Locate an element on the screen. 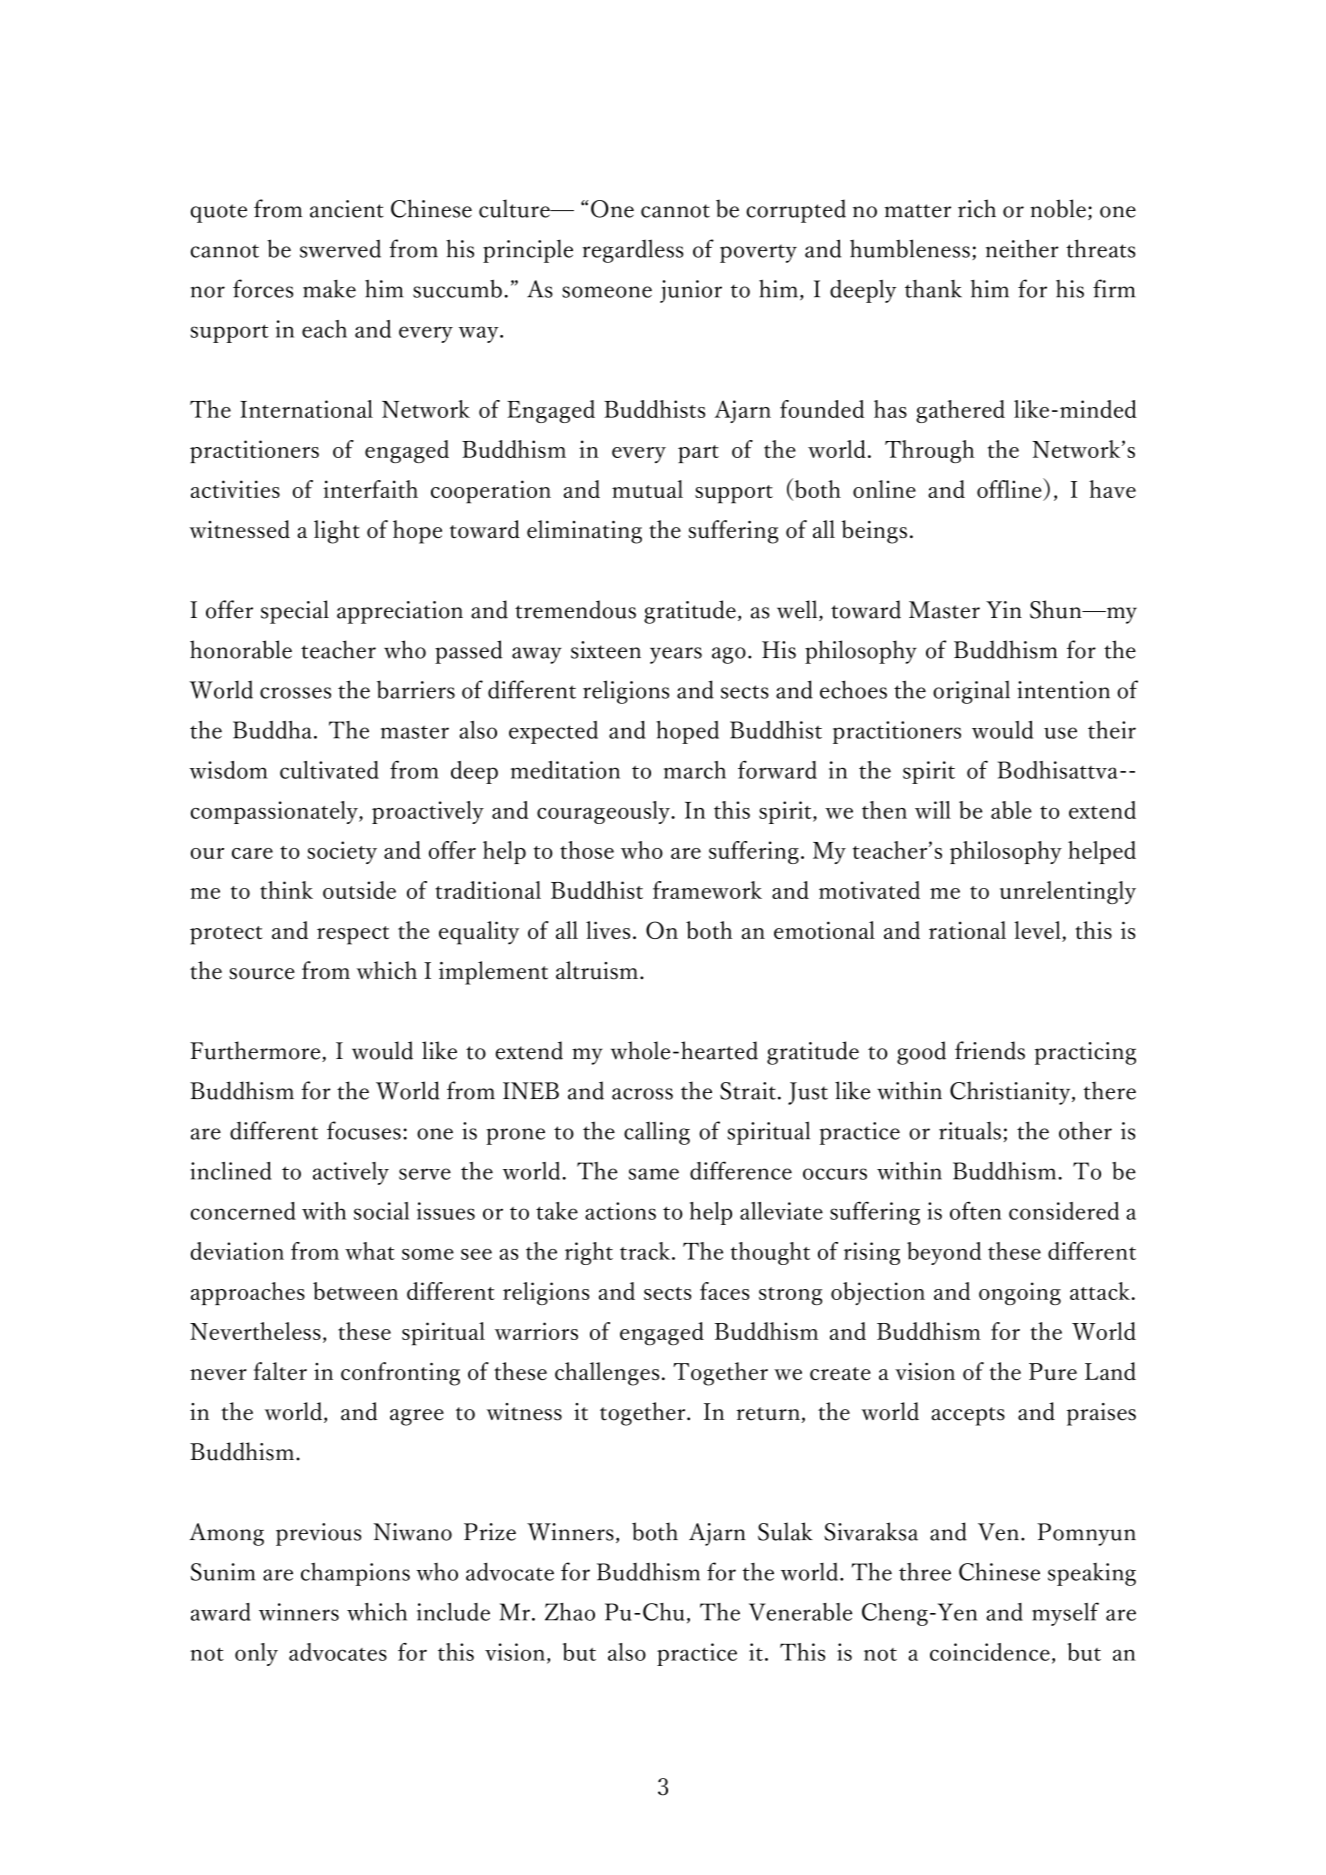 The height and width of the screenshot is (1875, 1326). neither is located at coordinates (1022, 248).
